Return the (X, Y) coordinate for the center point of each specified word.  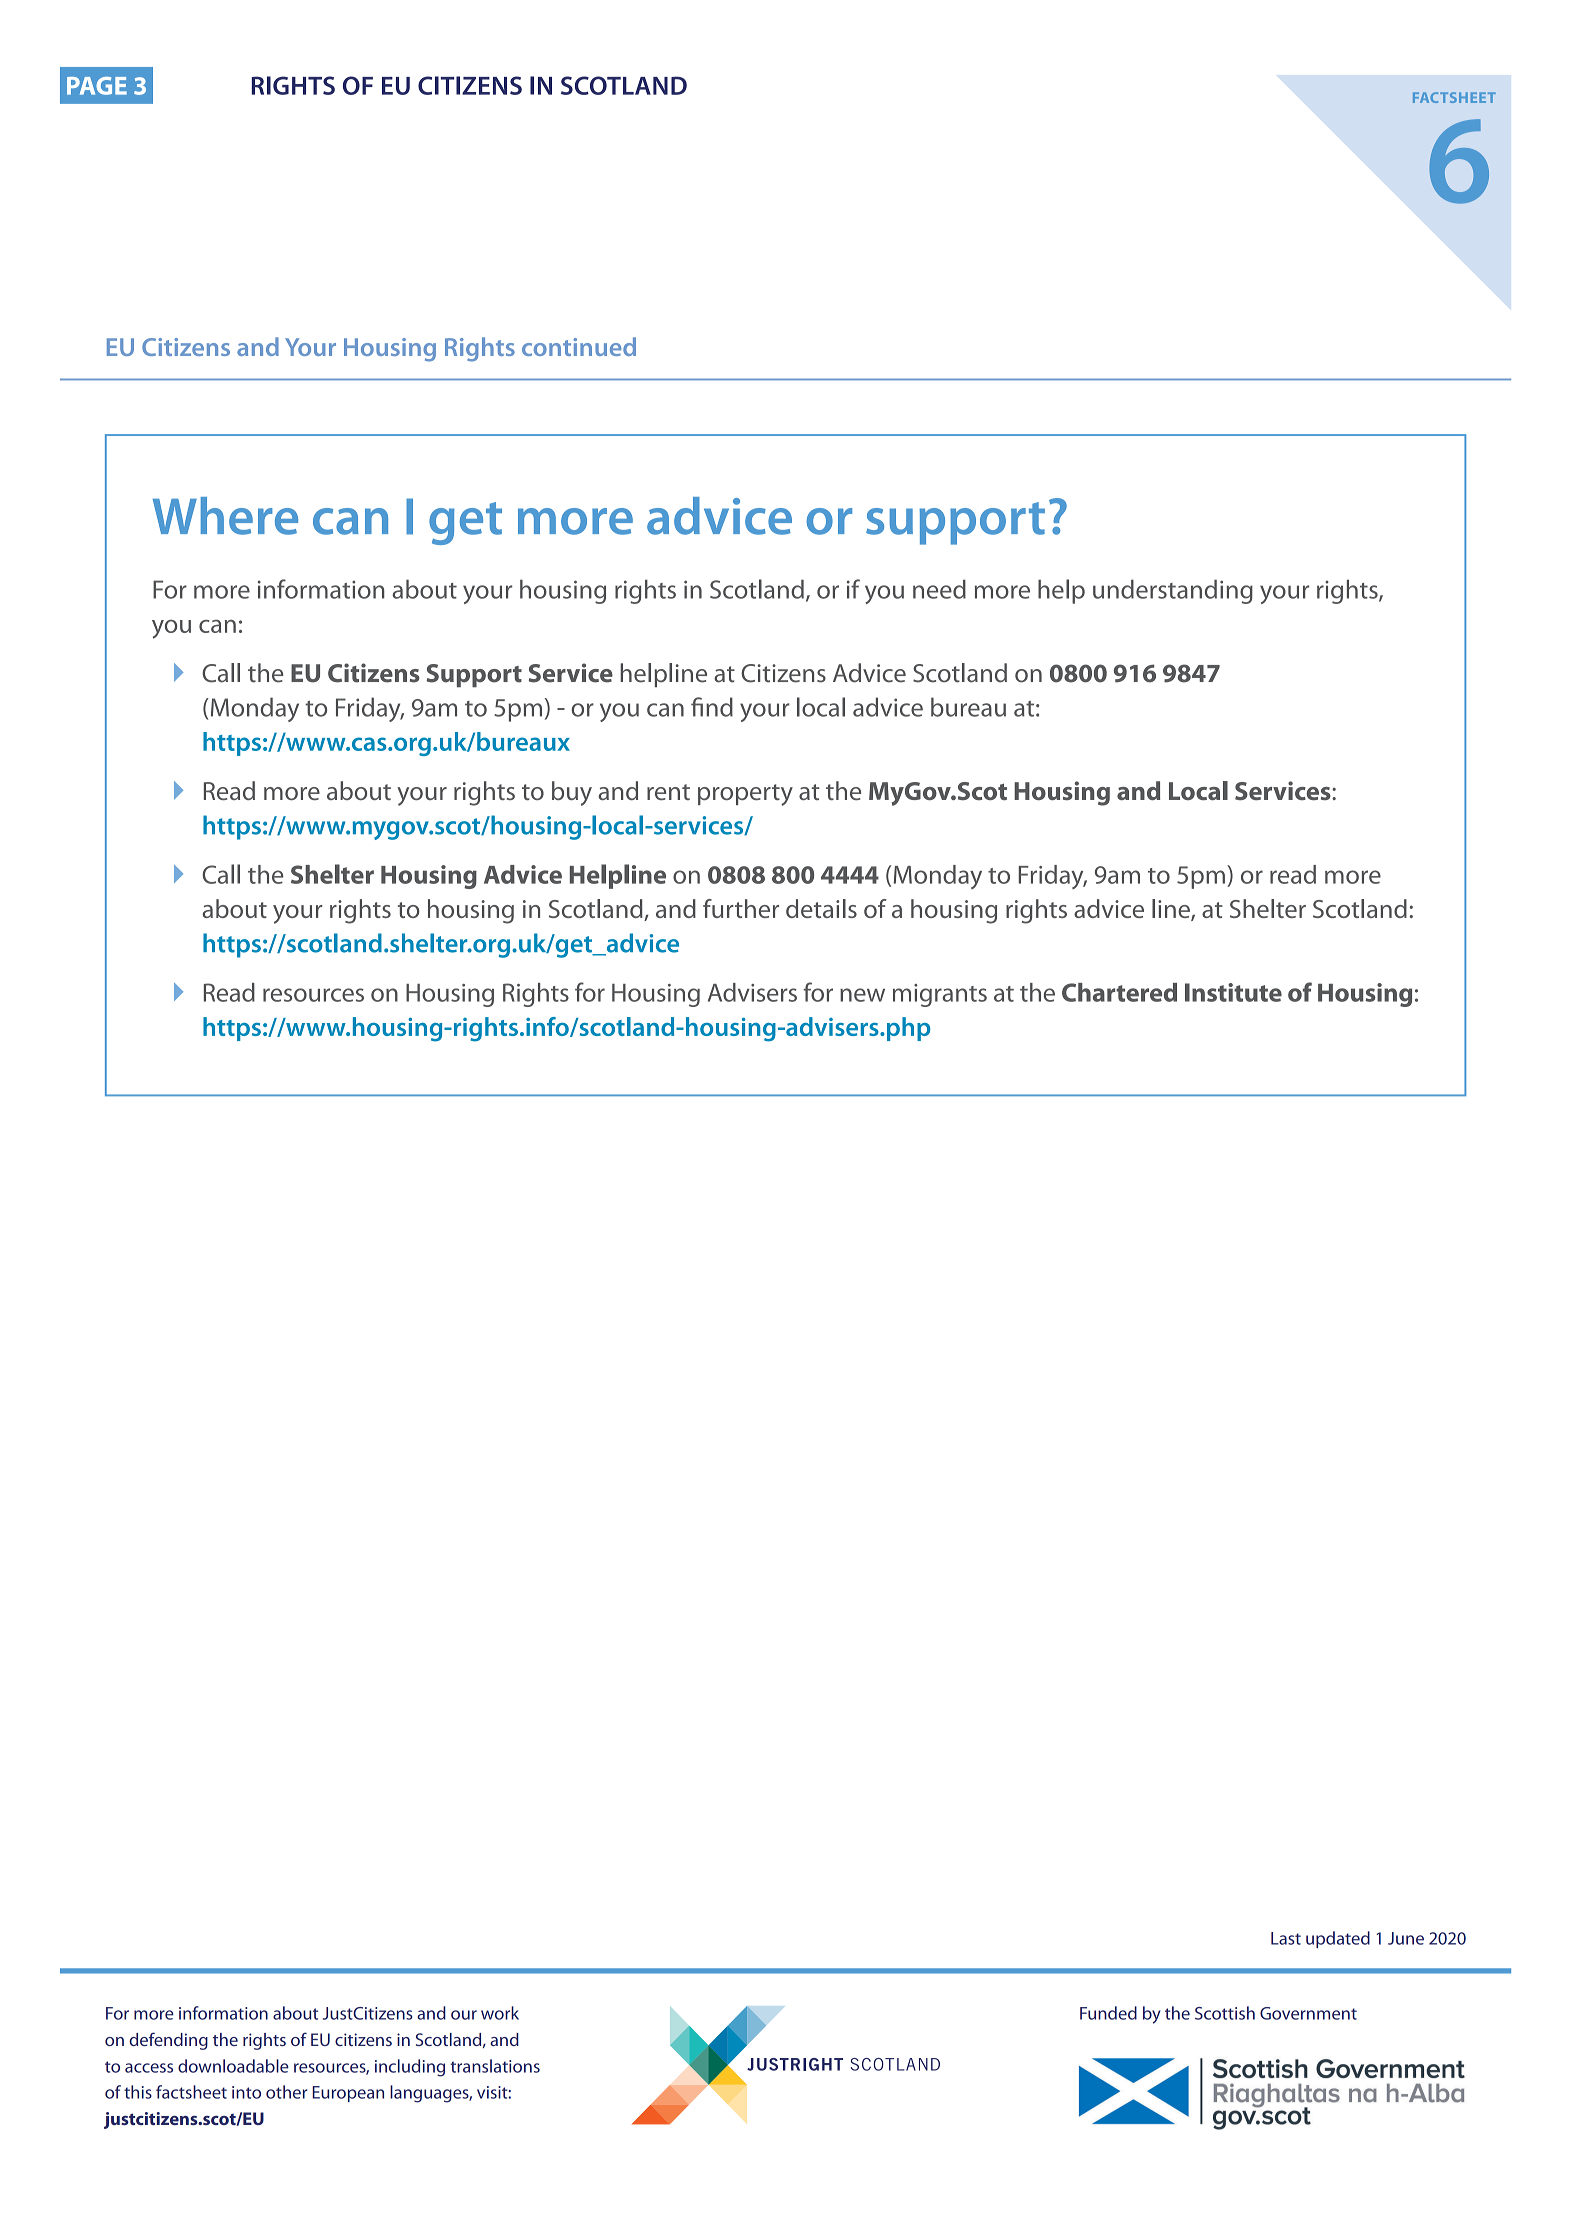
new (862, 995)
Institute (1233, 992)
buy (572, 793)
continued (579, 346)
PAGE (97, 86)
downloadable (233, 2066)
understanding (1173, 591)
